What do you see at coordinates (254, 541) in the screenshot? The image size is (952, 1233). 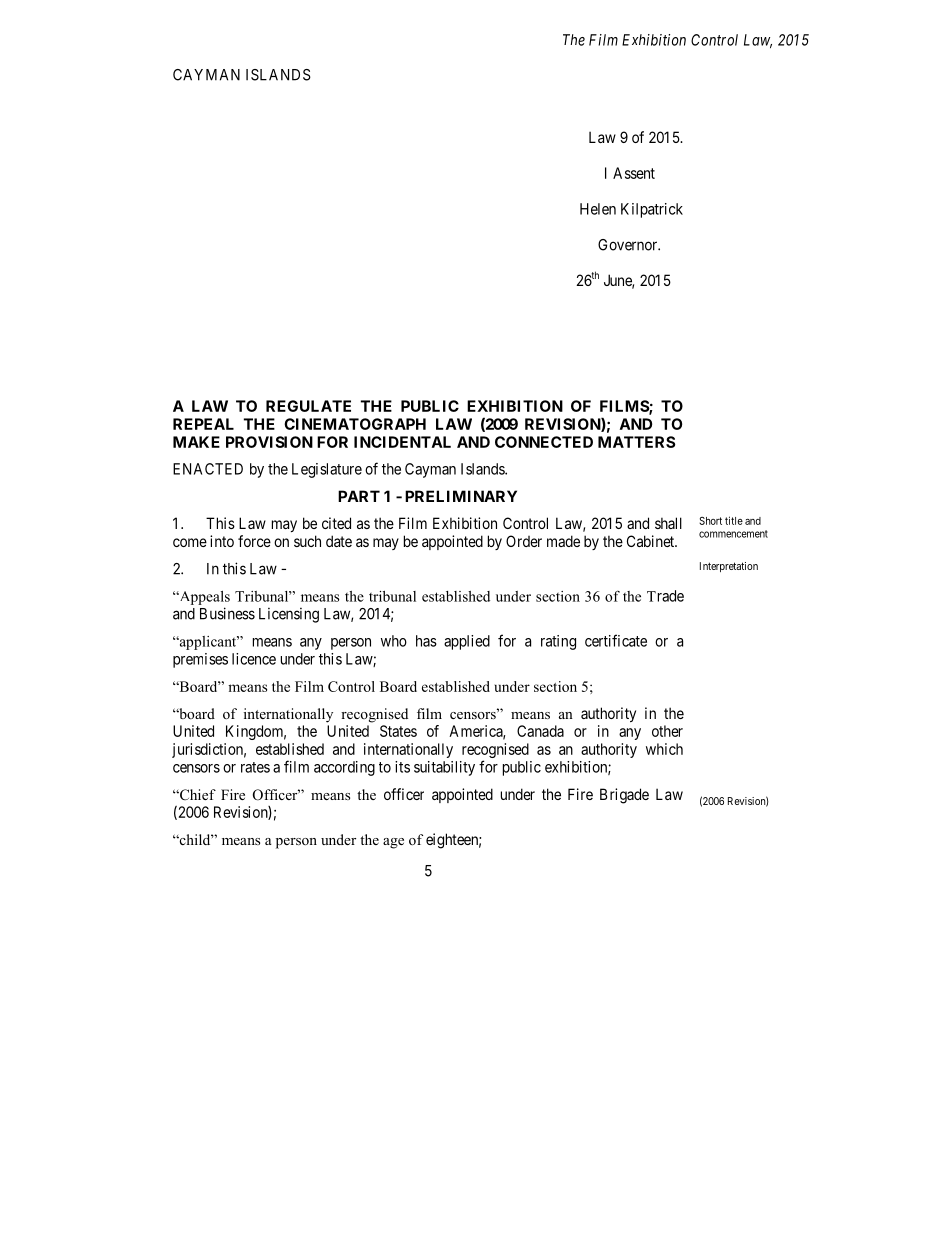 I see `force` at bounding box center [254, 541].
